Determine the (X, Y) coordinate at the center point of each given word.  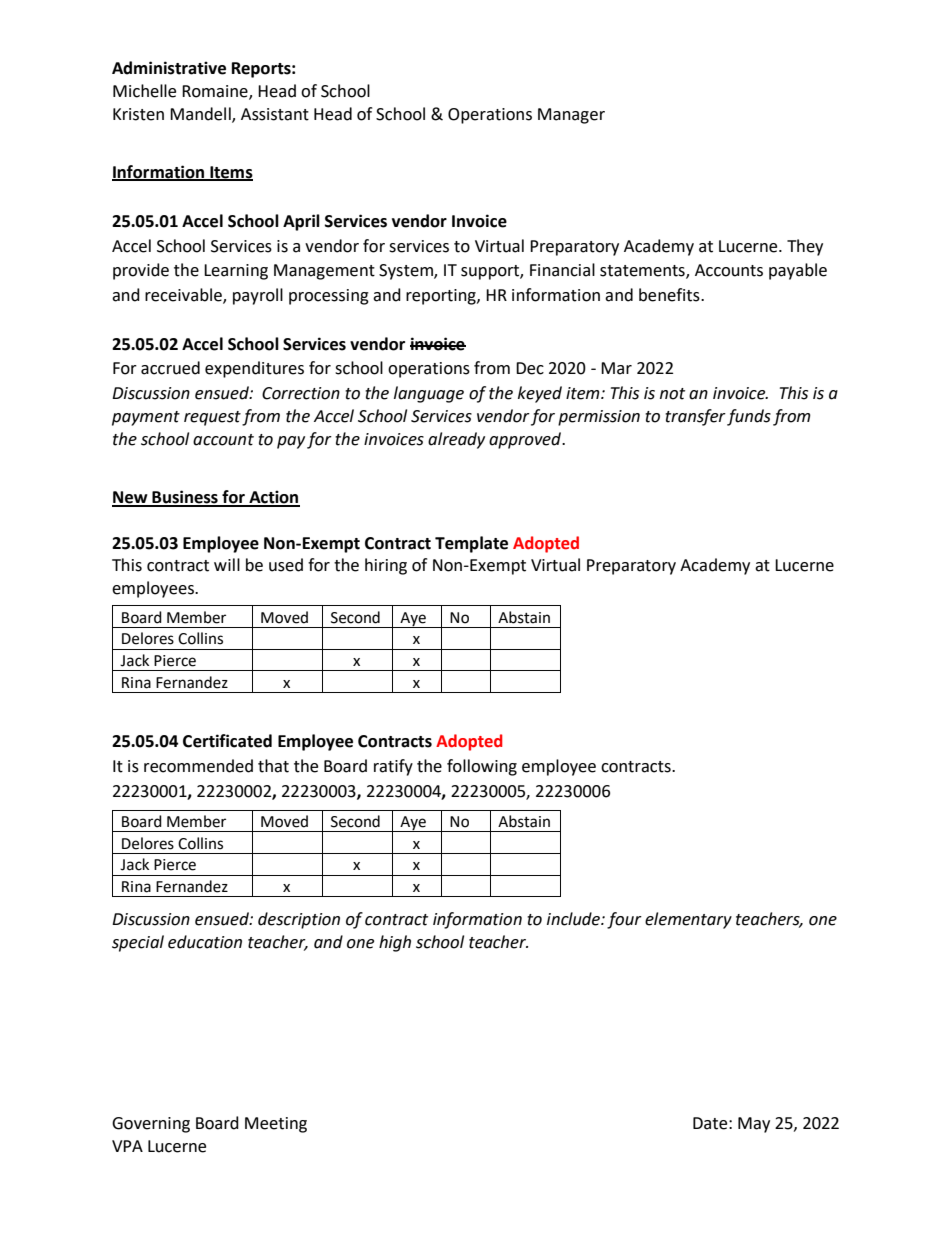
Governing (151, 1125)
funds (749, 417)
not (672, 394)
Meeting (276, 1125)
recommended (198, 766)
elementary (688, 920)
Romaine (216, 92)
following (482, 767)
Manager (571, 116)
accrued (170, 368)
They (805, 247)
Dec (530, 368)
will (227, 564)
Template (471, 544)
